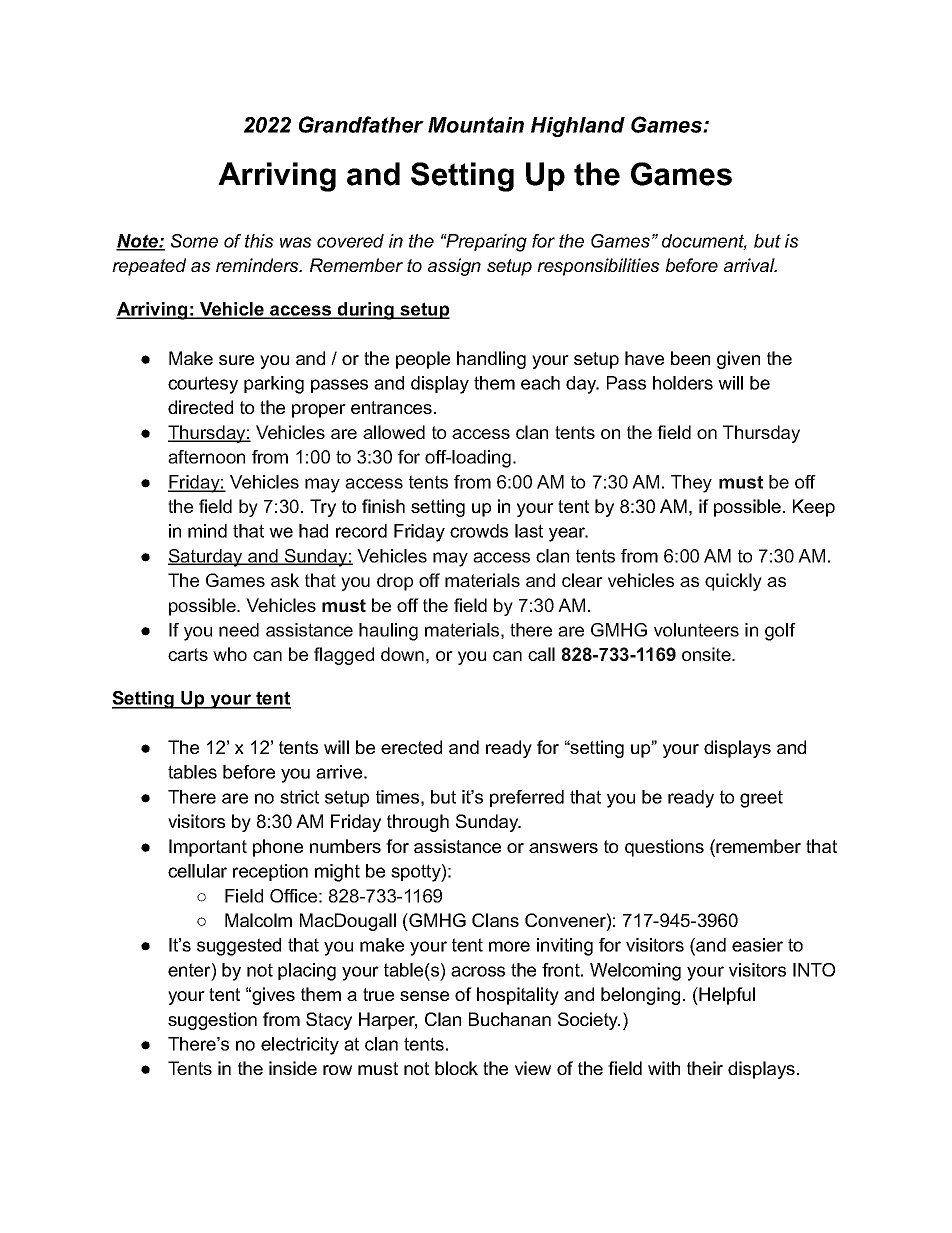  Describe the element at coordinates (733, 582) in the screenshot. I see `quickly` at that location.
